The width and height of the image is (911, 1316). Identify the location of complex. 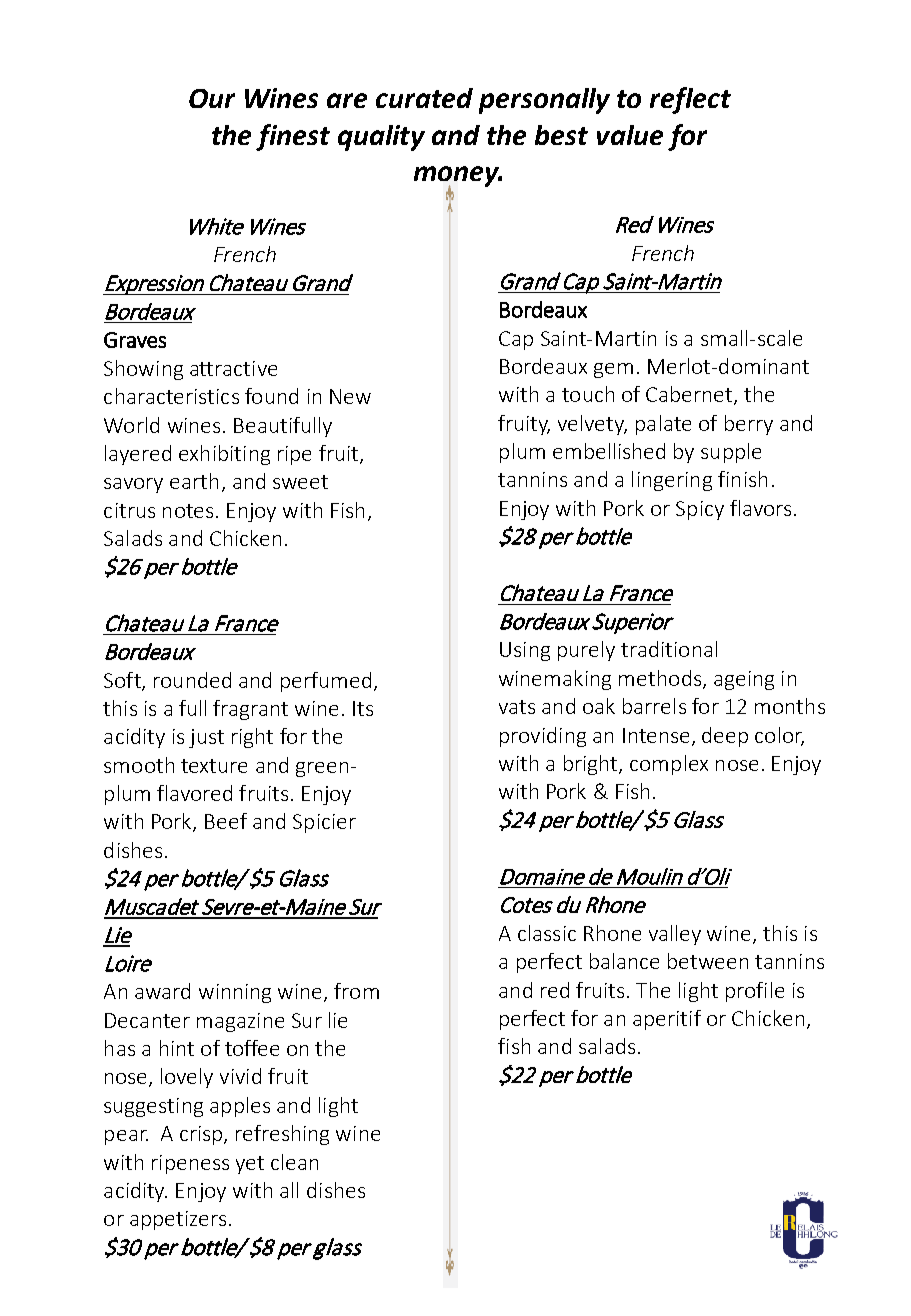
(669, 765).
